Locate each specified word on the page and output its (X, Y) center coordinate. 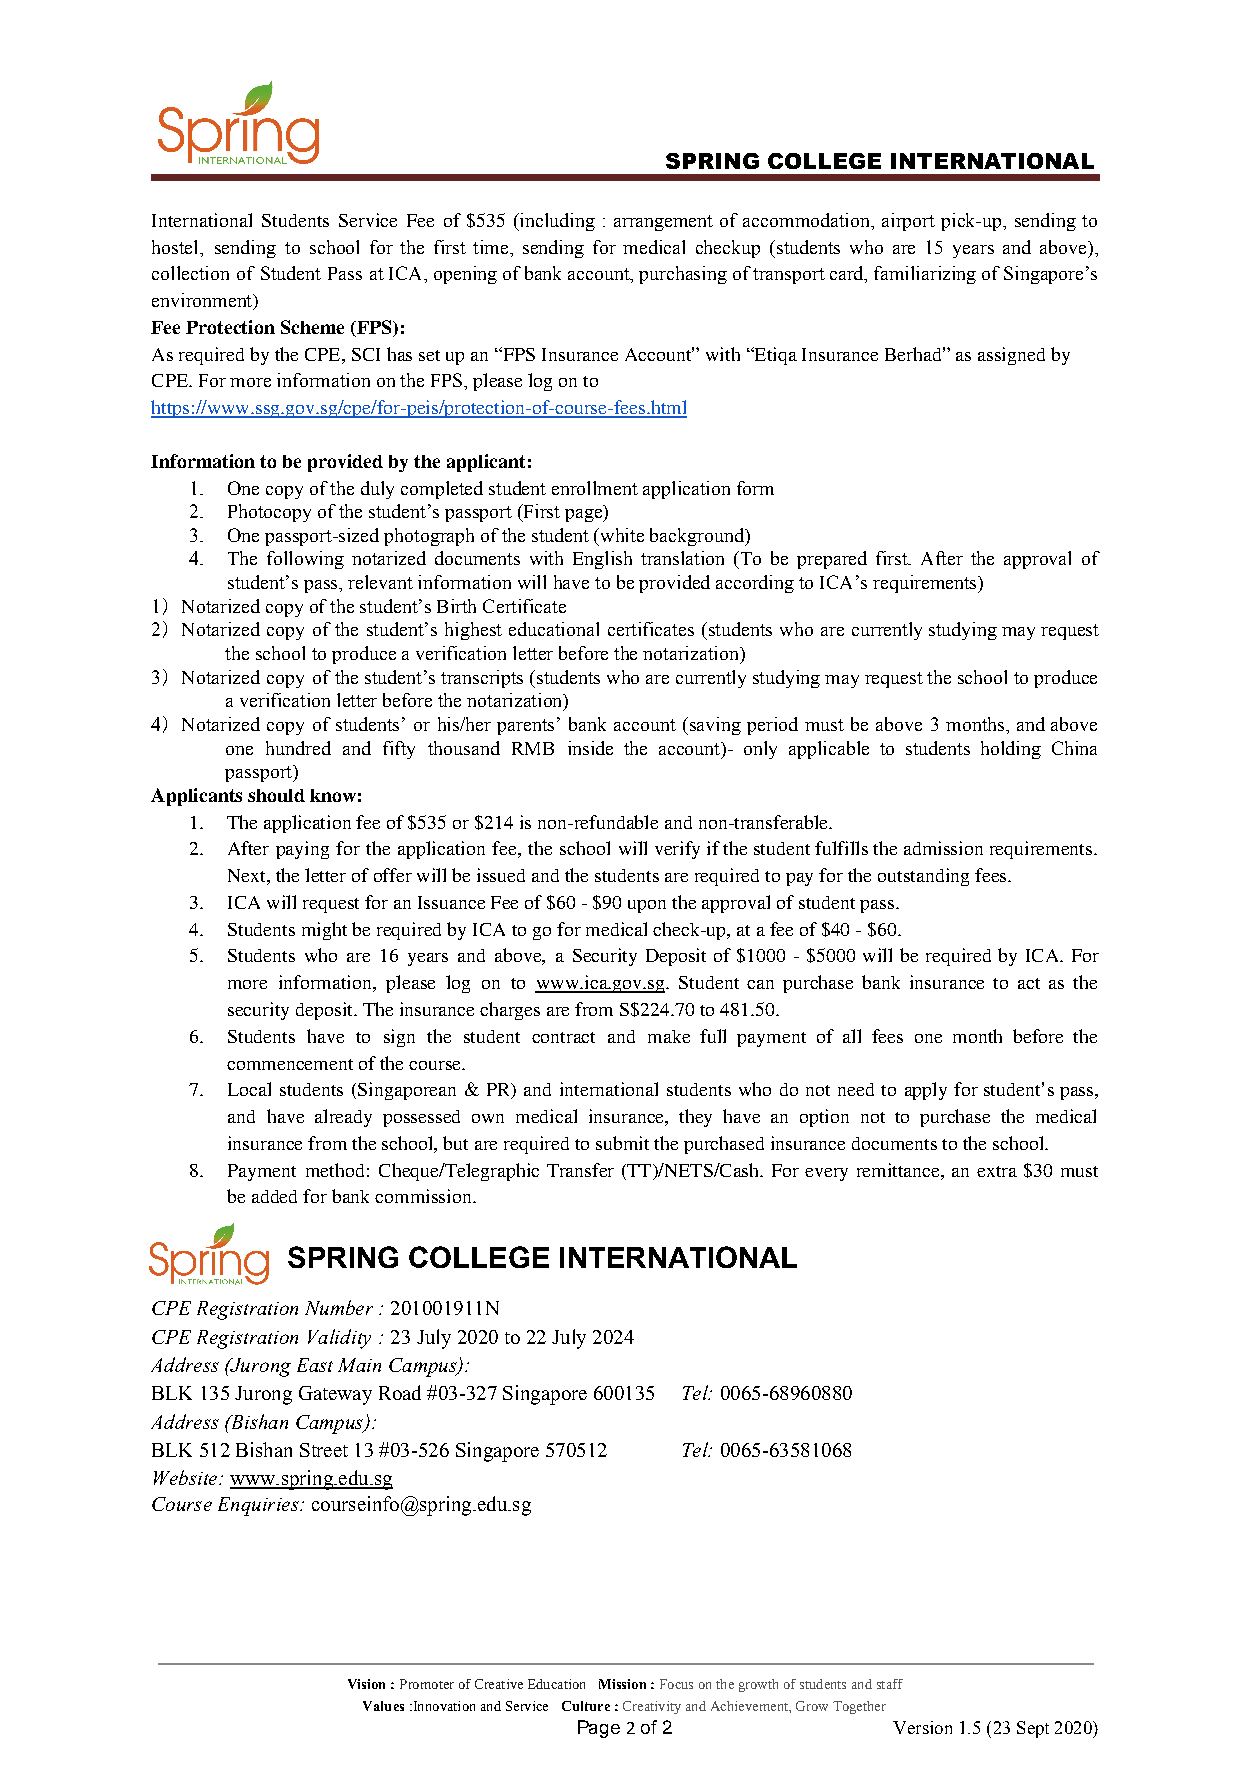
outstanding (923, 877)
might (324, 931)
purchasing (683, 275)
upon (647, 906)
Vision (366, 1684)
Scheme (312, 327)
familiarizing (925, 275)
